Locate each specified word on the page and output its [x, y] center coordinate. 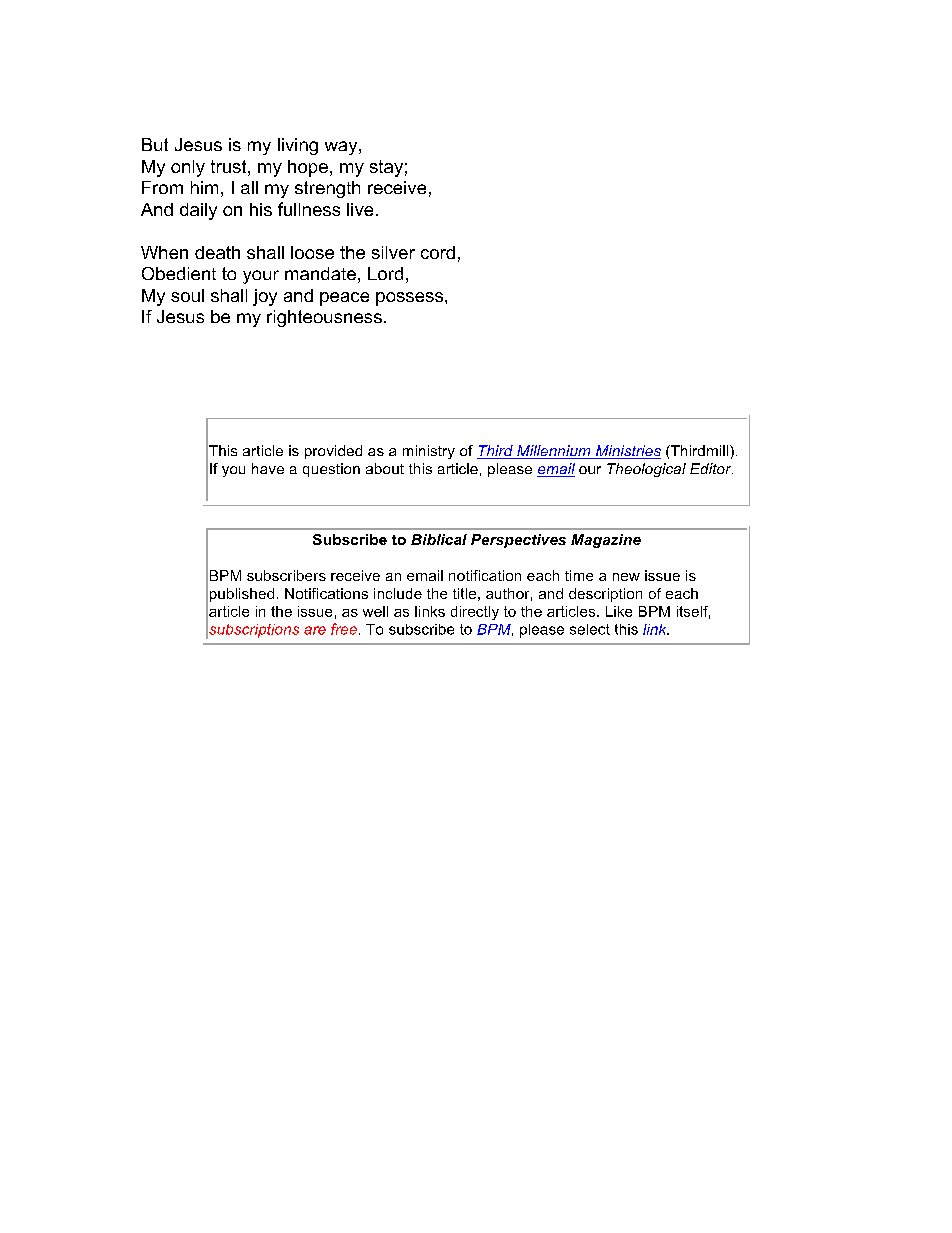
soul [187, 295]
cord [438, 252]
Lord [385, 273]
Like [619, 611]
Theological [646, 470]
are [315, 630]
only [188, 168]
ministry [429, 452]
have [268, 468]
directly [475, 613]
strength [327, 189]
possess [409, 299]
